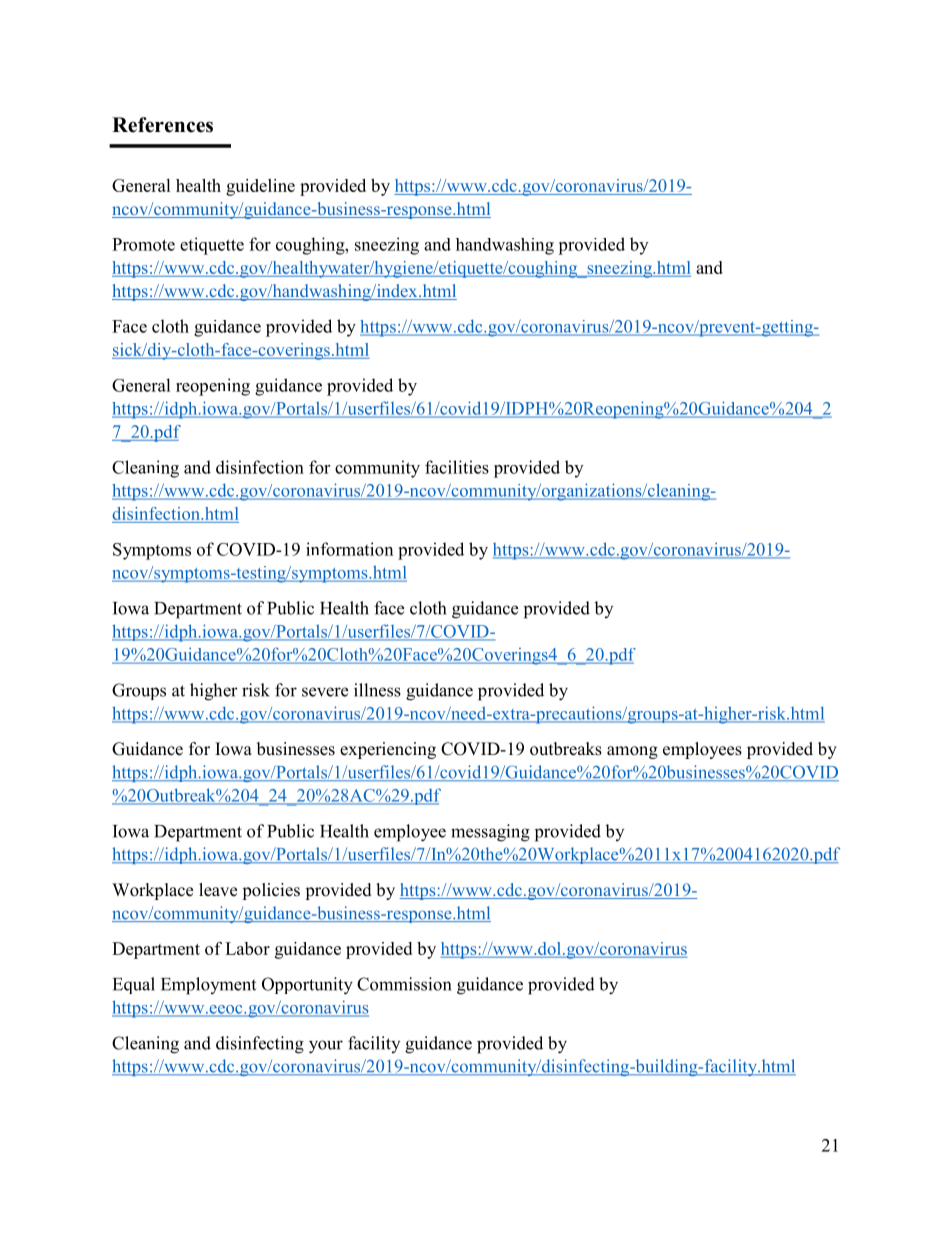  Describe the element at coordinates (377, 690) in the screenshot. I see `illness` at that location.
